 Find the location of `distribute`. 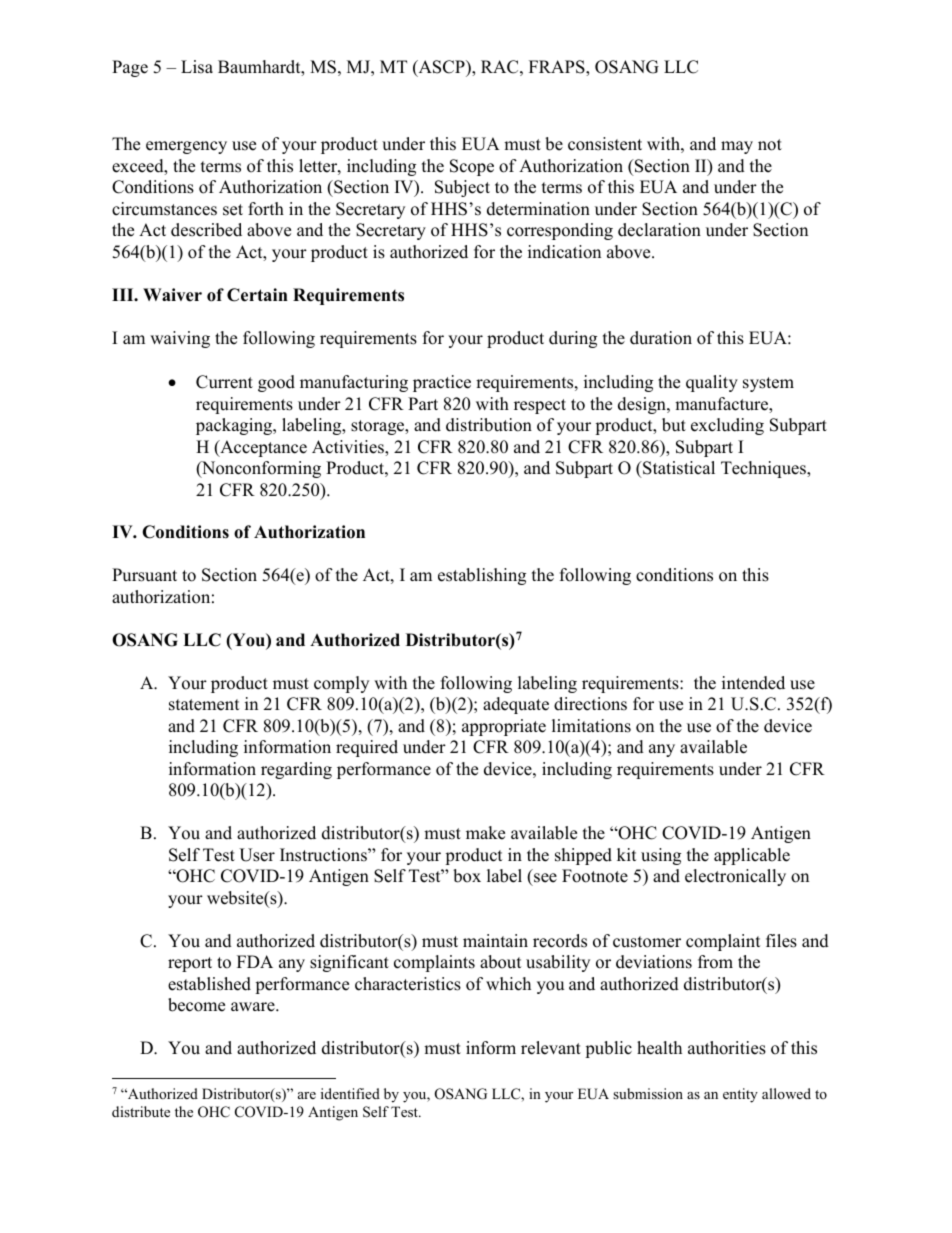

distribute is located at coordinates (141, 1111).
